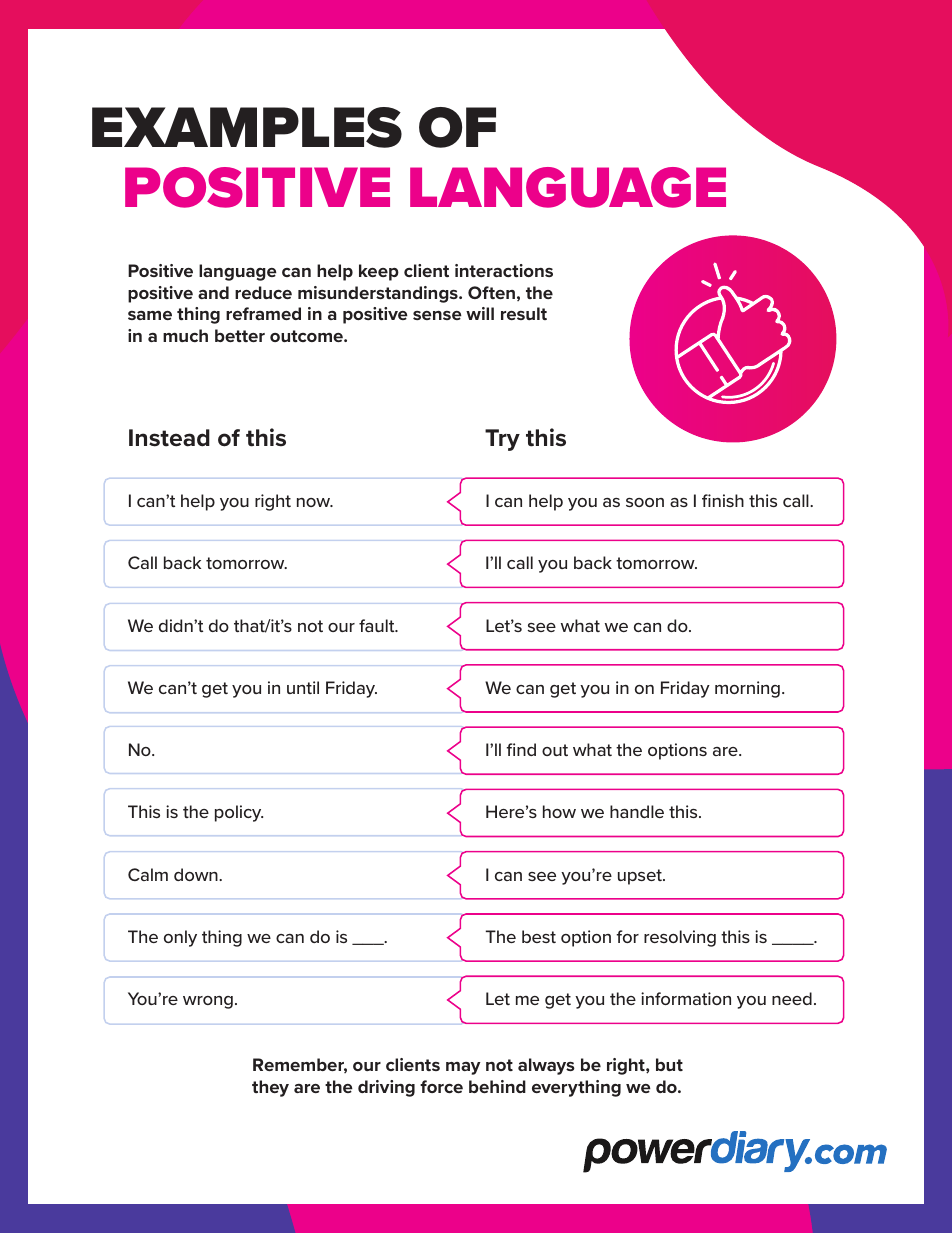  What do you see at coordinates (723, 500) in the screenshot?
I see `finish` at bounding box center [723, 500].
